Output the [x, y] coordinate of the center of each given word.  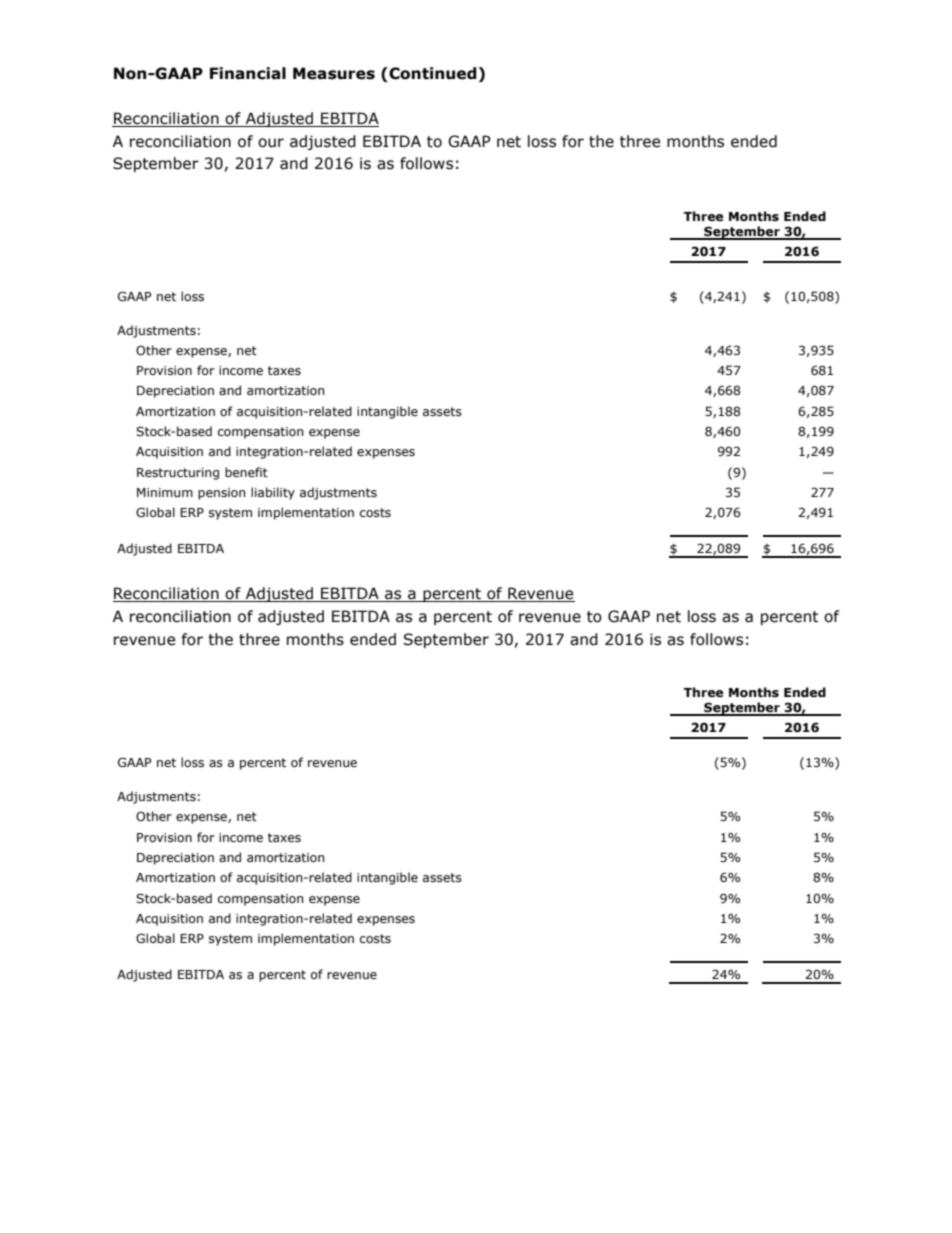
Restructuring [178, 474]
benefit [246, 472]
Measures [334, 73]
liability [273, 493]
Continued [432, 73]
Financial [248, 73]
